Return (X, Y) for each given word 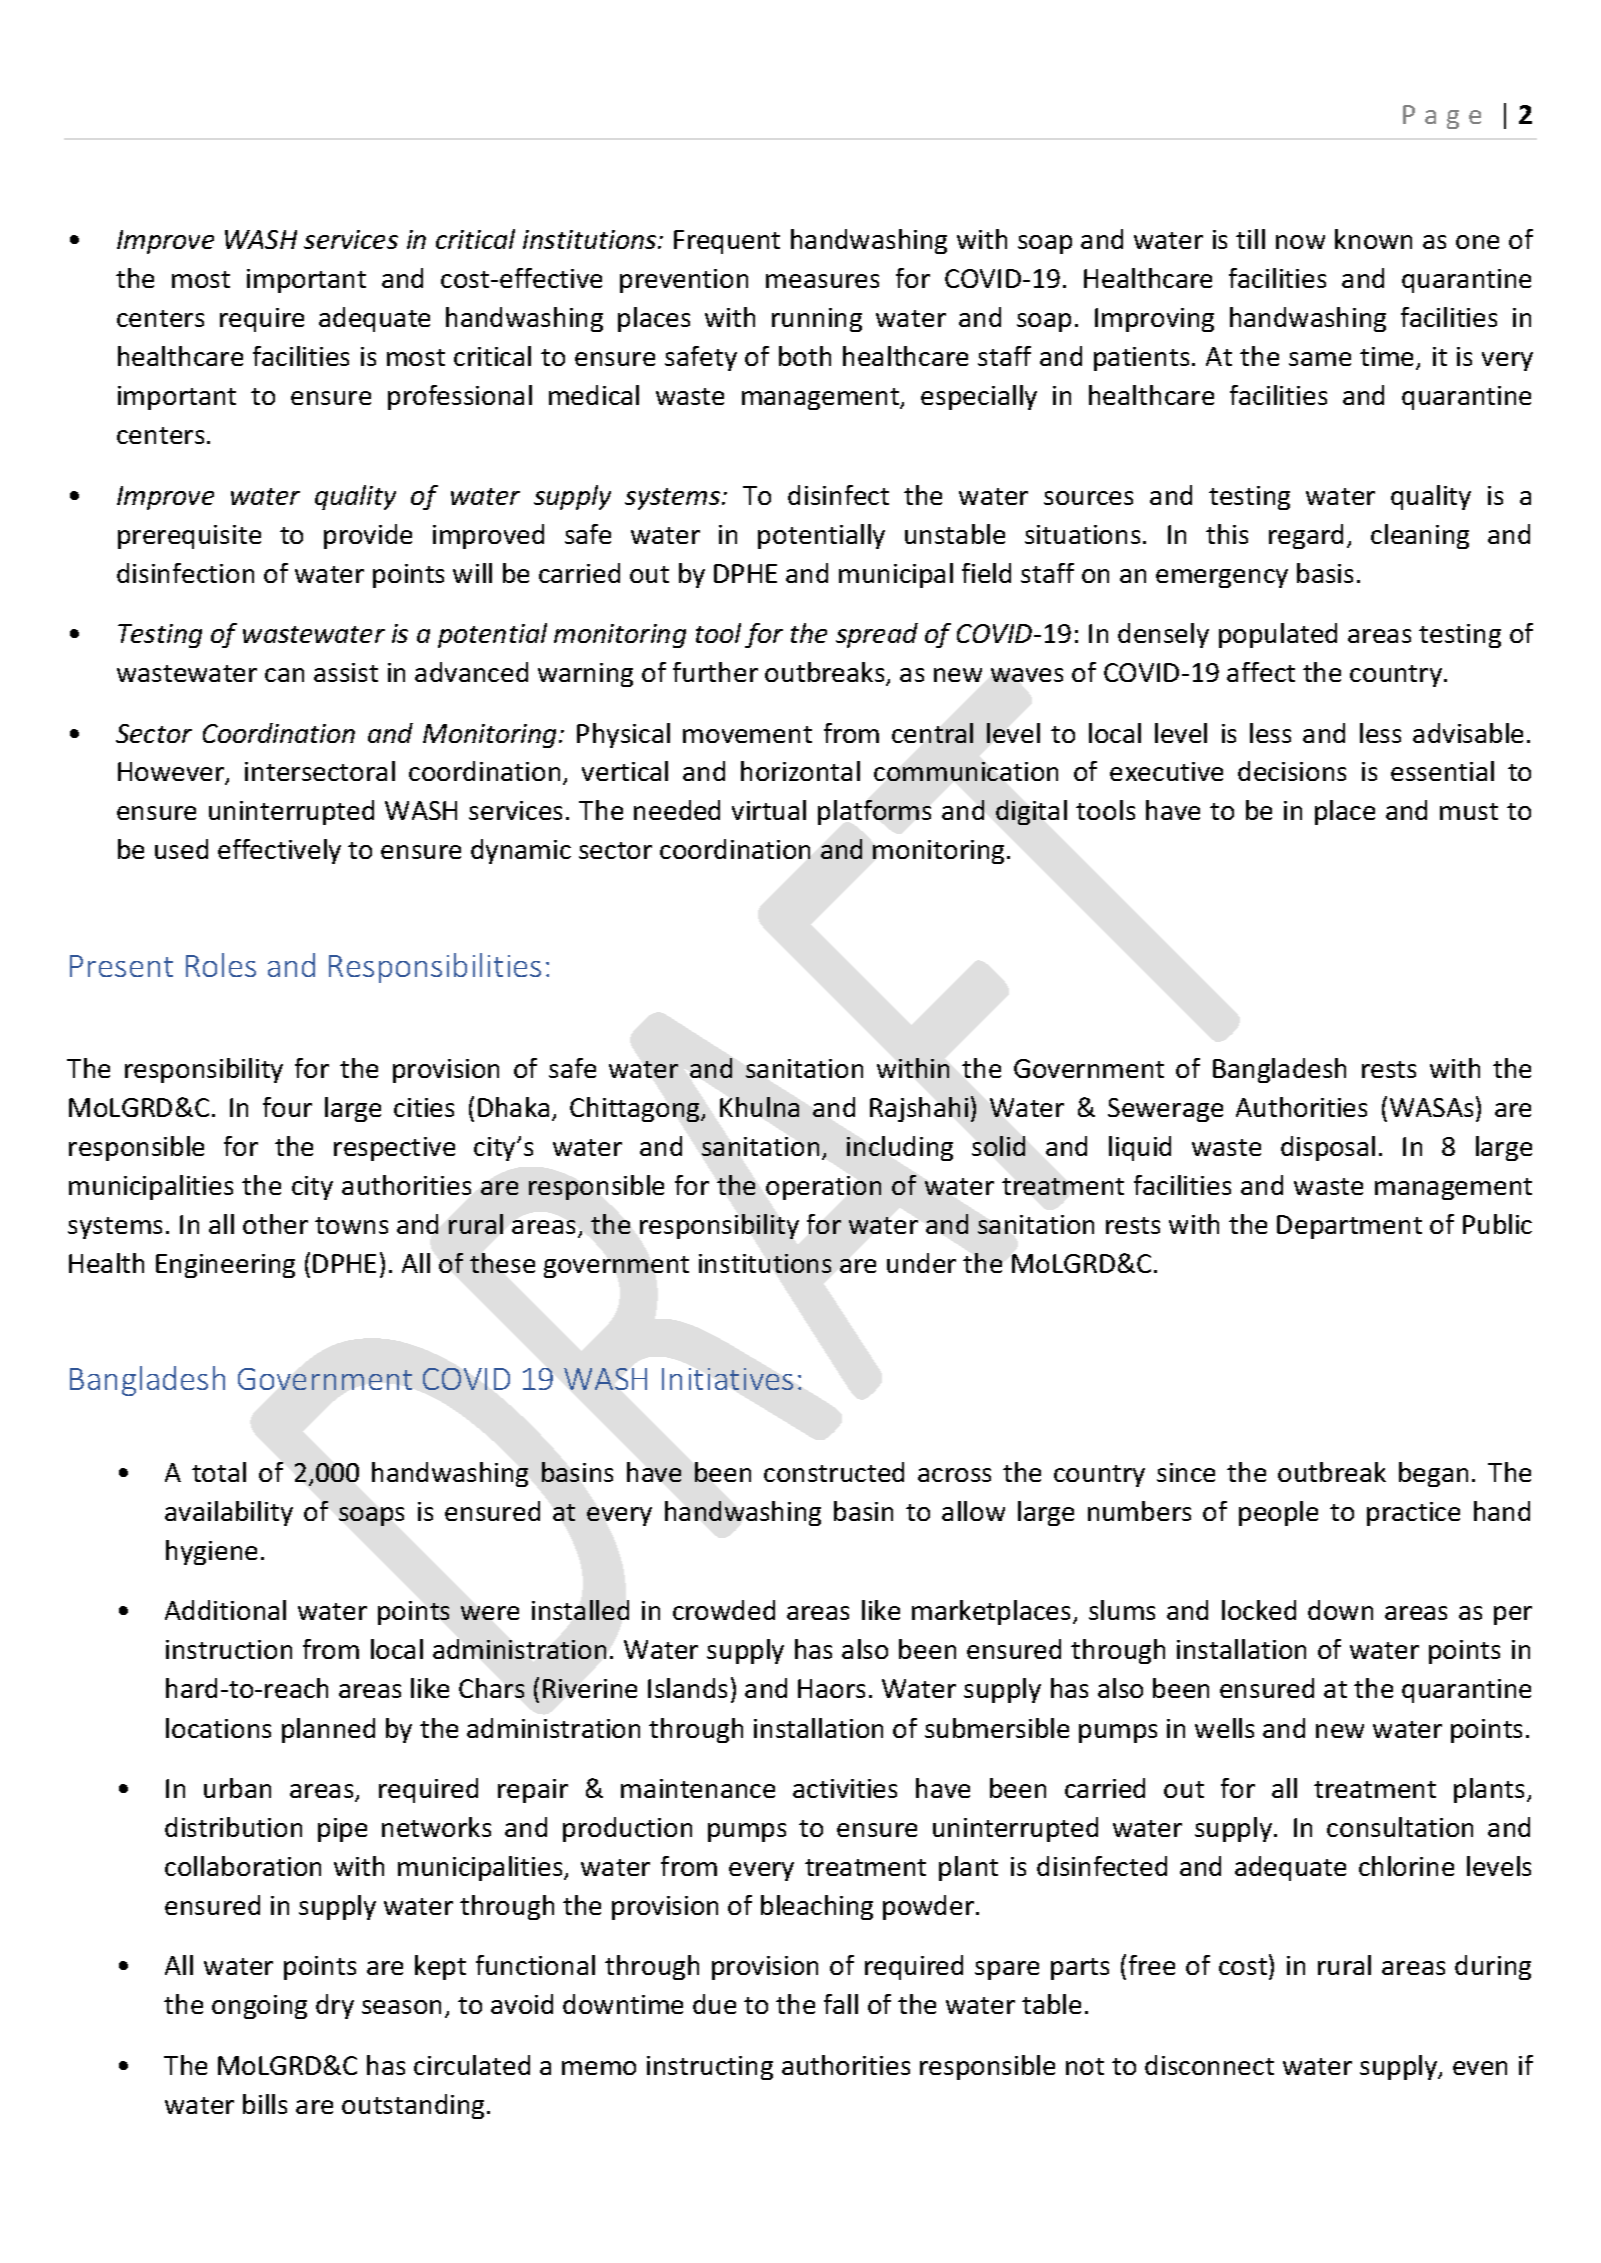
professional (460, 397)
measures (822, 281)
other (275, 1224)
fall (841, 2004)
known (1373, 239)
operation (823, 1188)
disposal (1328, 1148)
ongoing (259, 2007)
